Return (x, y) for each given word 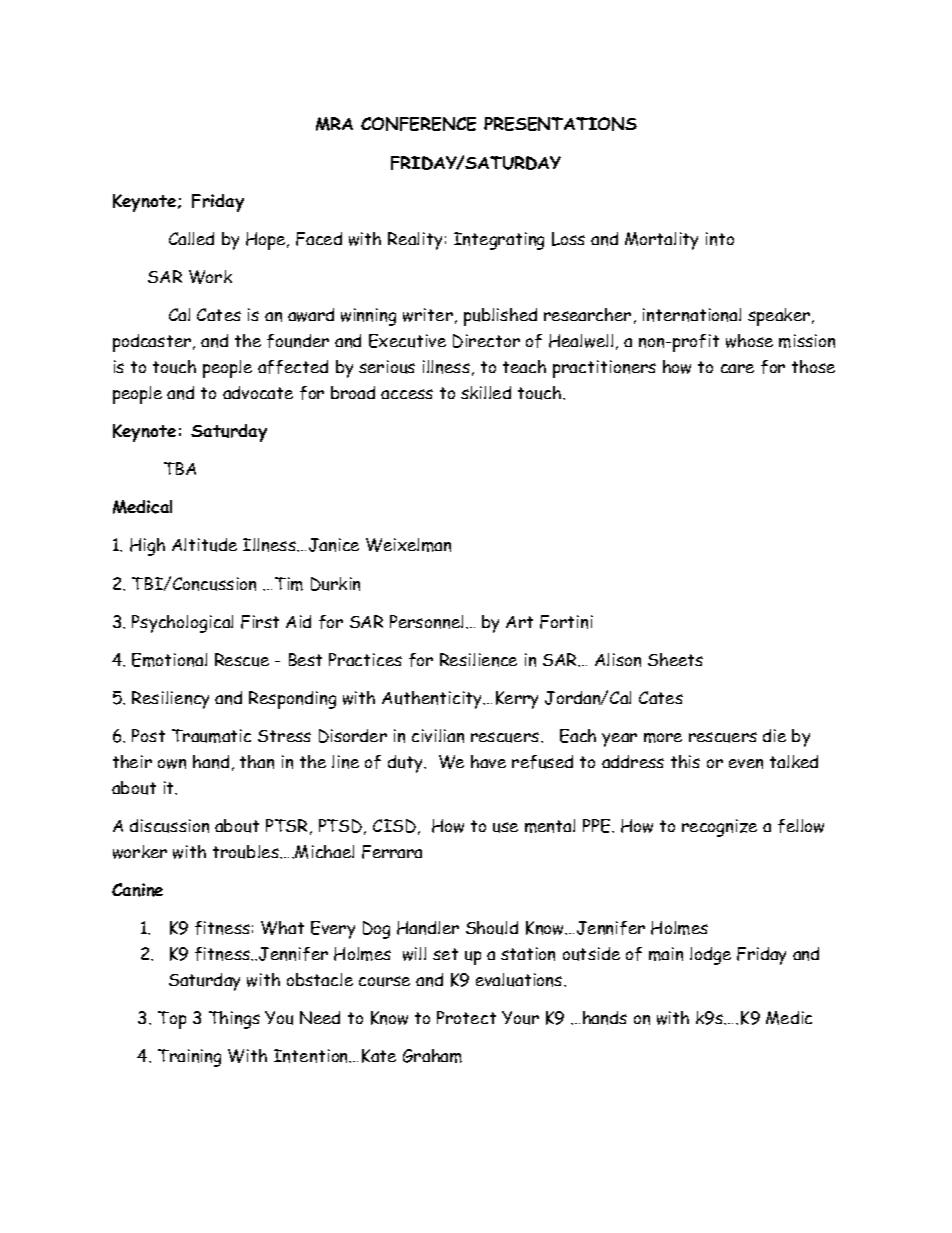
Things (234, 1020)
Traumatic (211, 736)
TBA (180, 468)
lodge (710, 956)
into (720, 239)
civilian (438, 736)
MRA (334, 124)
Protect (466, 1017)
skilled (486, 392)
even (746, 764)
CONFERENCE (418, 124)
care (737, 368)
